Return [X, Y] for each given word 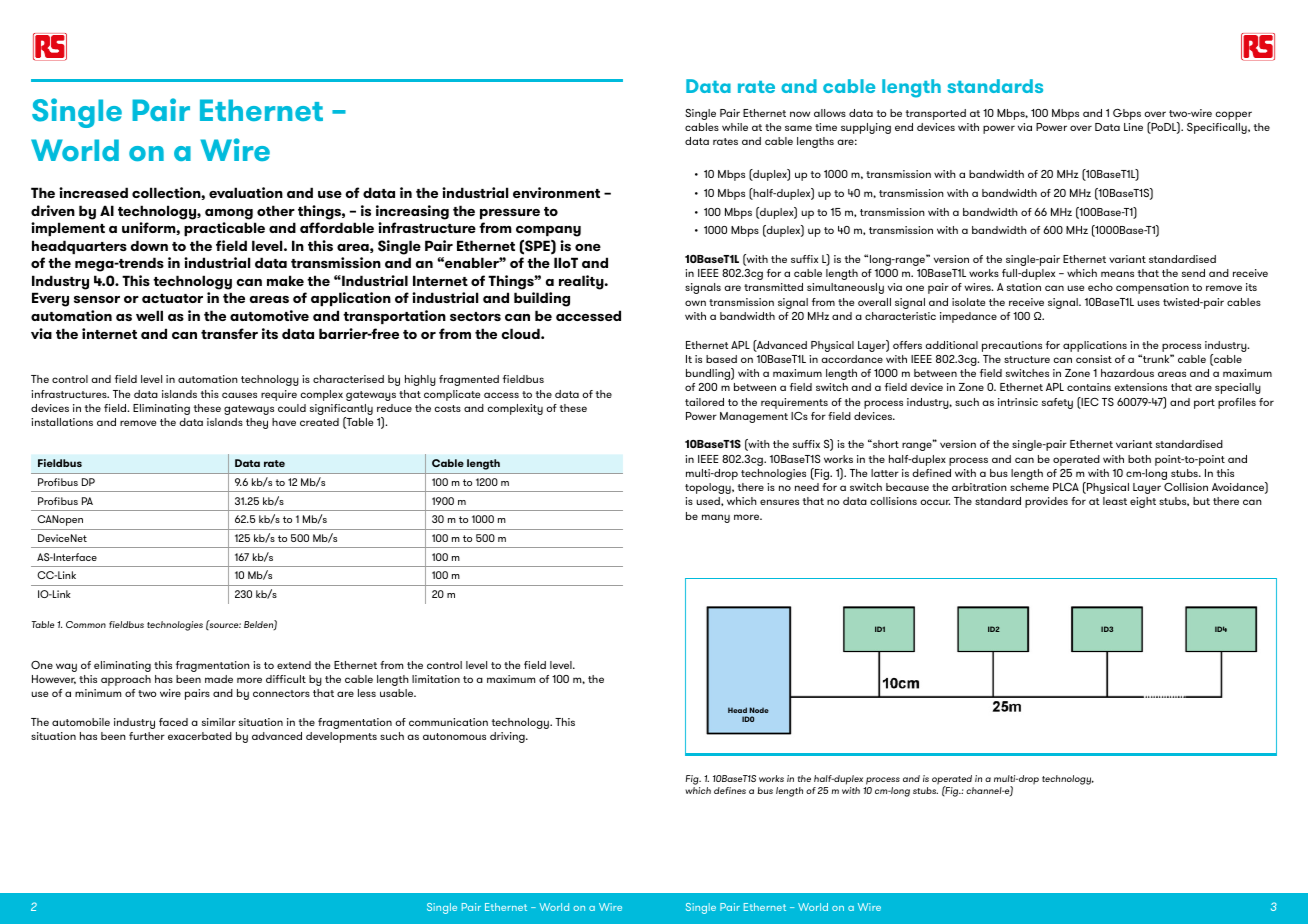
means [1117, 274]
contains [1089, 387]
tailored [704, 402]
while [735, 127]
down [149, 245]
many [716, 518]
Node [759, 710]
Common [86, 624]
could [292, 408]
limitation [436, 679]
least [1115, 501]
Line [1133, 127]
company [548, 233]
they [257, 423]
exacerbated [200, 736]
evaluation [246, 192]
